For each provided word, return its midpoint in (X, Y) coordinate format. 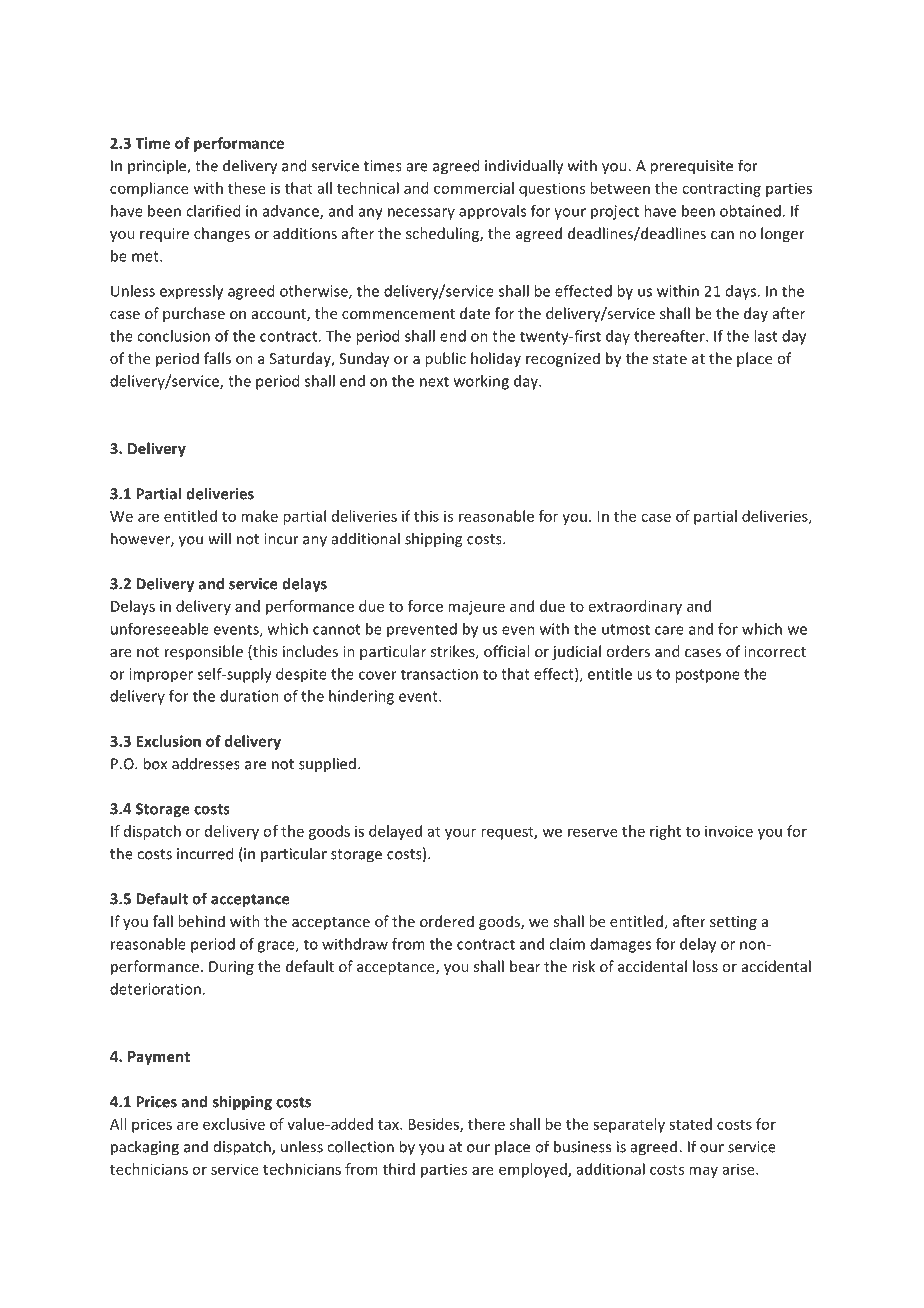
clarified (213, 211)
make (259, 516)
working (481, 382)
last (765, 336)
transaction (439, 674)
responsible (204, 652)
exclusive (234, 1124)
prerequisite (691, 167)
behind (201, 921)
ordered (447, 921)
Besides (434, 1125)
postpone (707, 676)
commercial (474, 188)
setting (733, 923)
